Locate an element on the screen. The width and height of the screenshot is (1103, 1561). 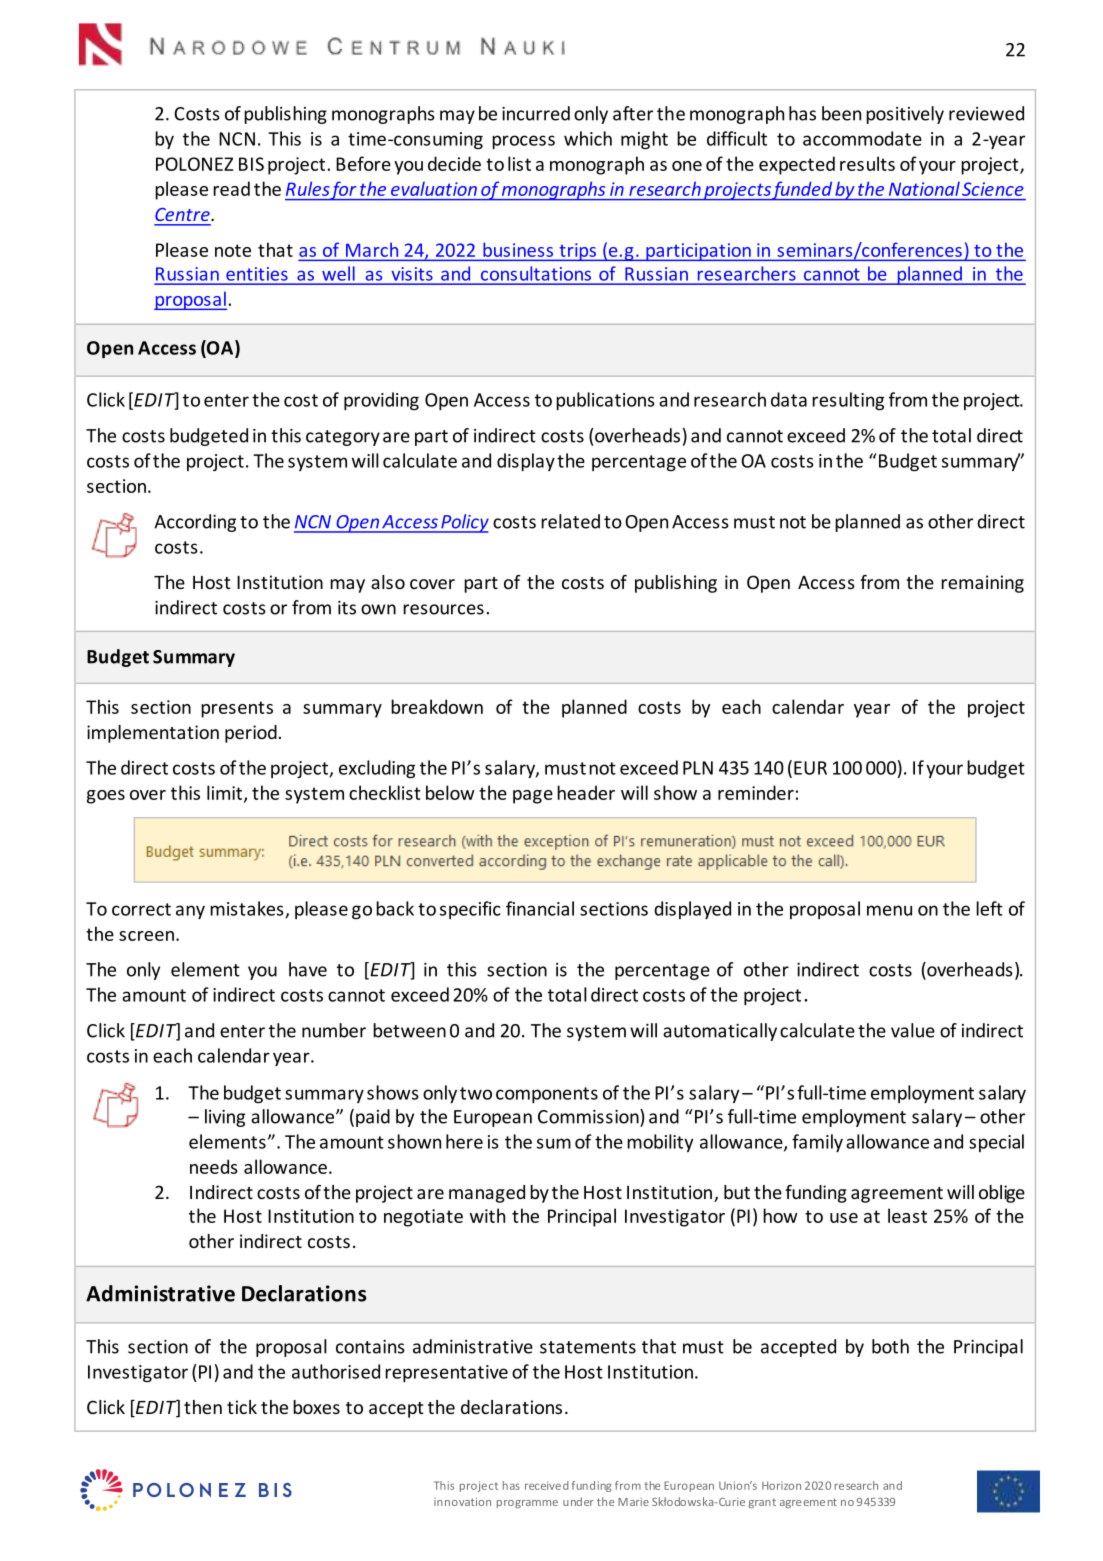
BIS is located at coordinates (251, 164).
